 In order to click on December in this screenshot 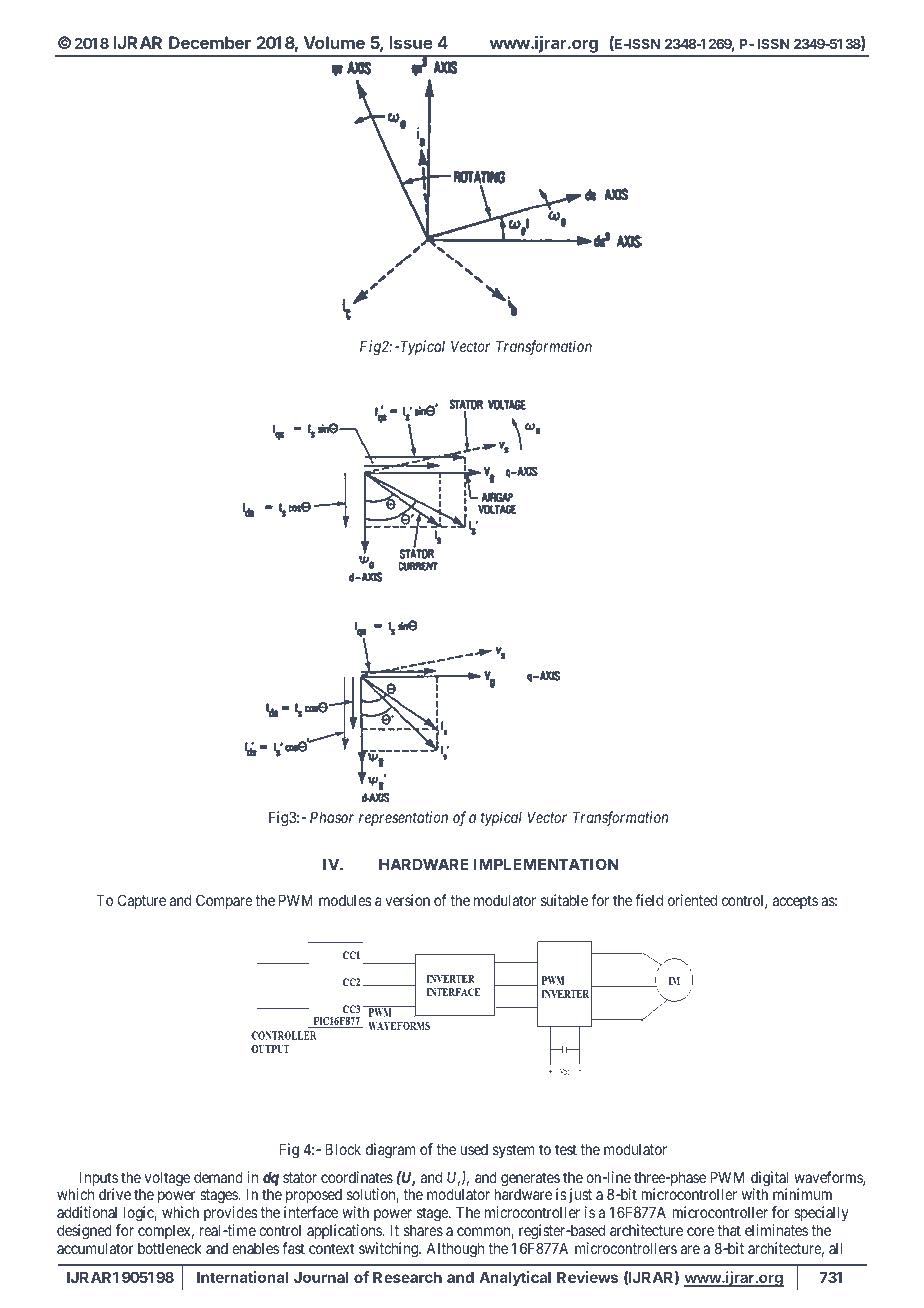, I will do `click(210, 42)`.
